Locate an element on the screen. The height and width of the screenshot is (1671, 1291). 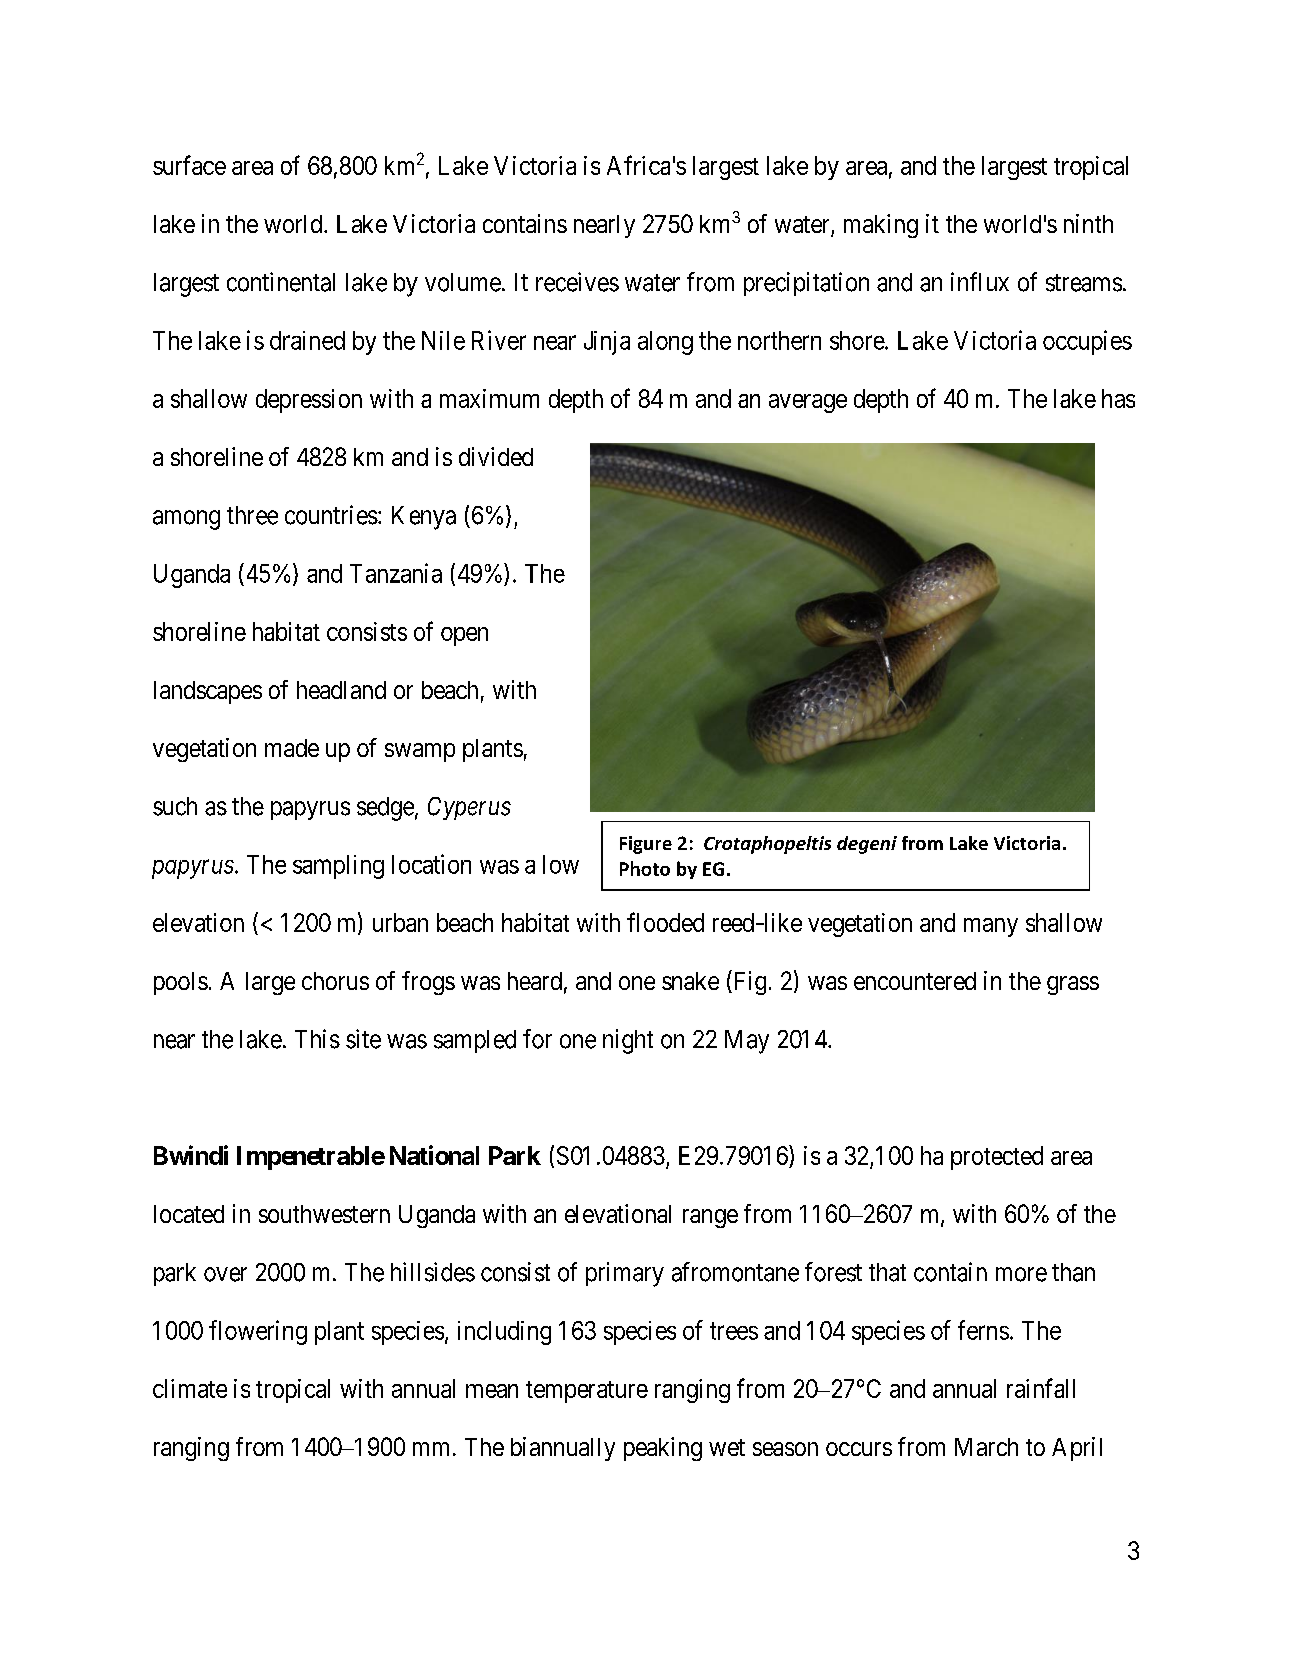
surface is located at coordinates (189, 165).
